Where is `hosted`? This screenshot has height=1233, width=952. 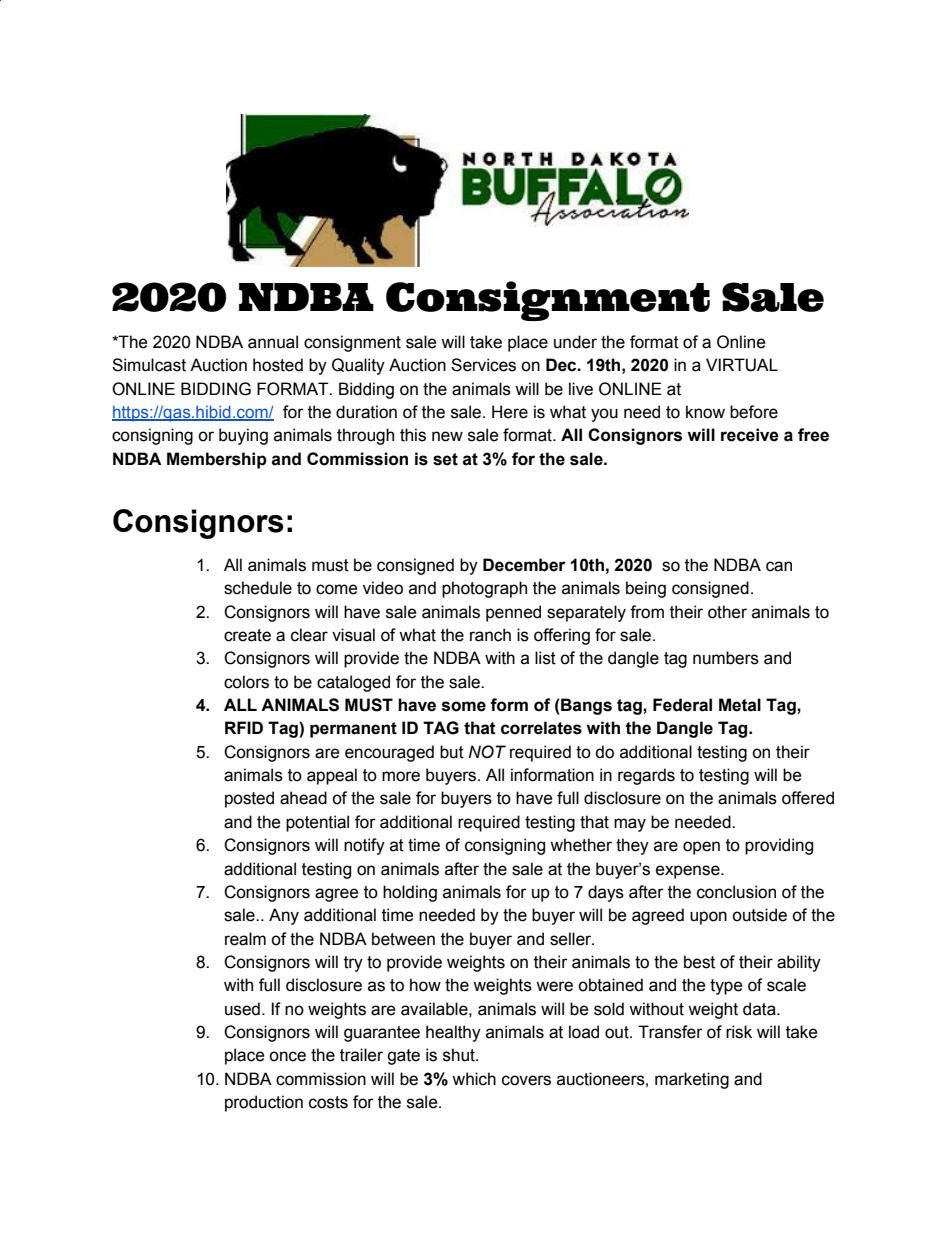
hosted is located at coordinates (278, 365).
